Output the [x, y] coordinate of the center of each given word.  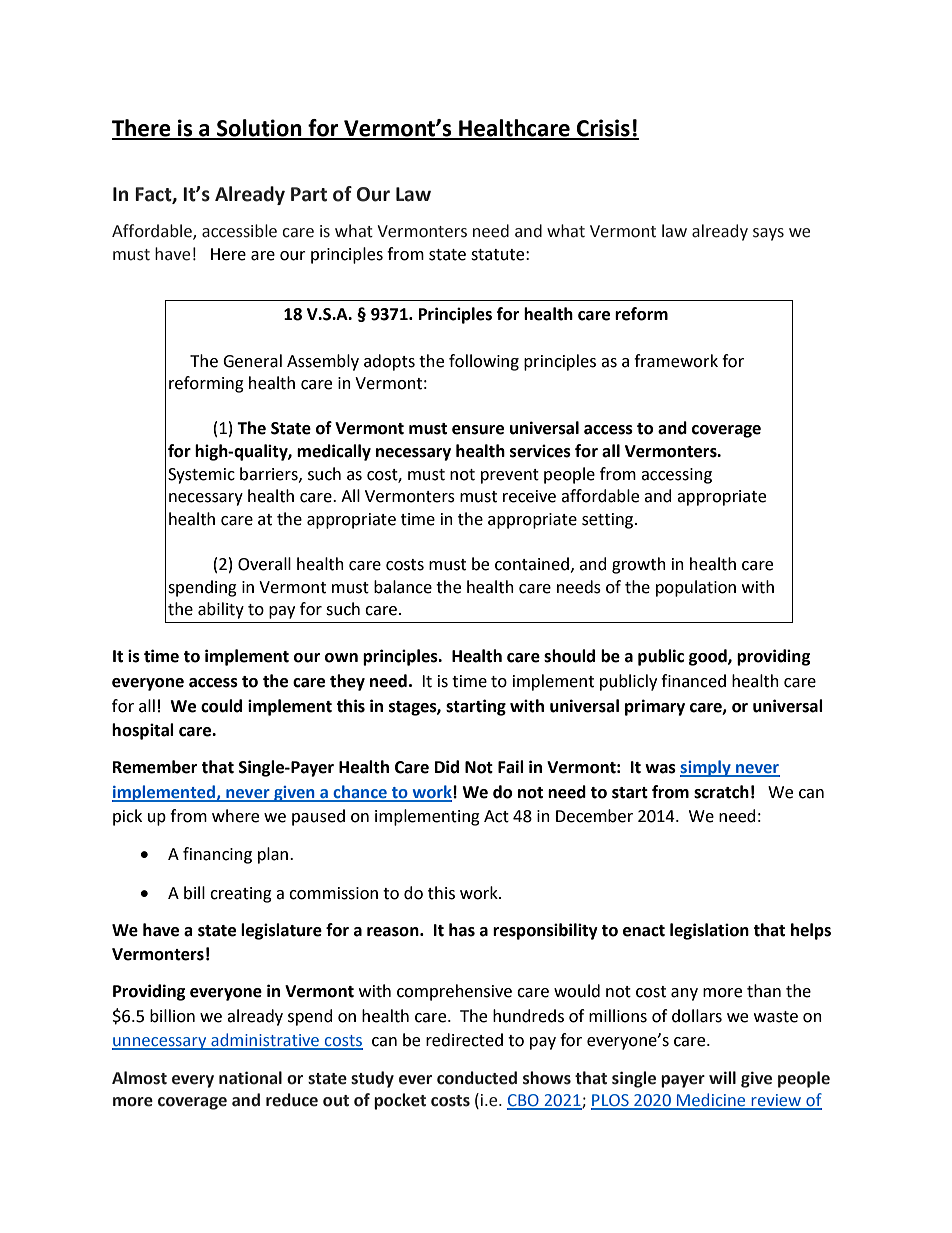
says [768, 234]
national [250, 1078]
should [569, 656]
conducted [477, 1078]
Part [309, 194]
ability [221, 610]
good [709, 657]
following [484, 362]
